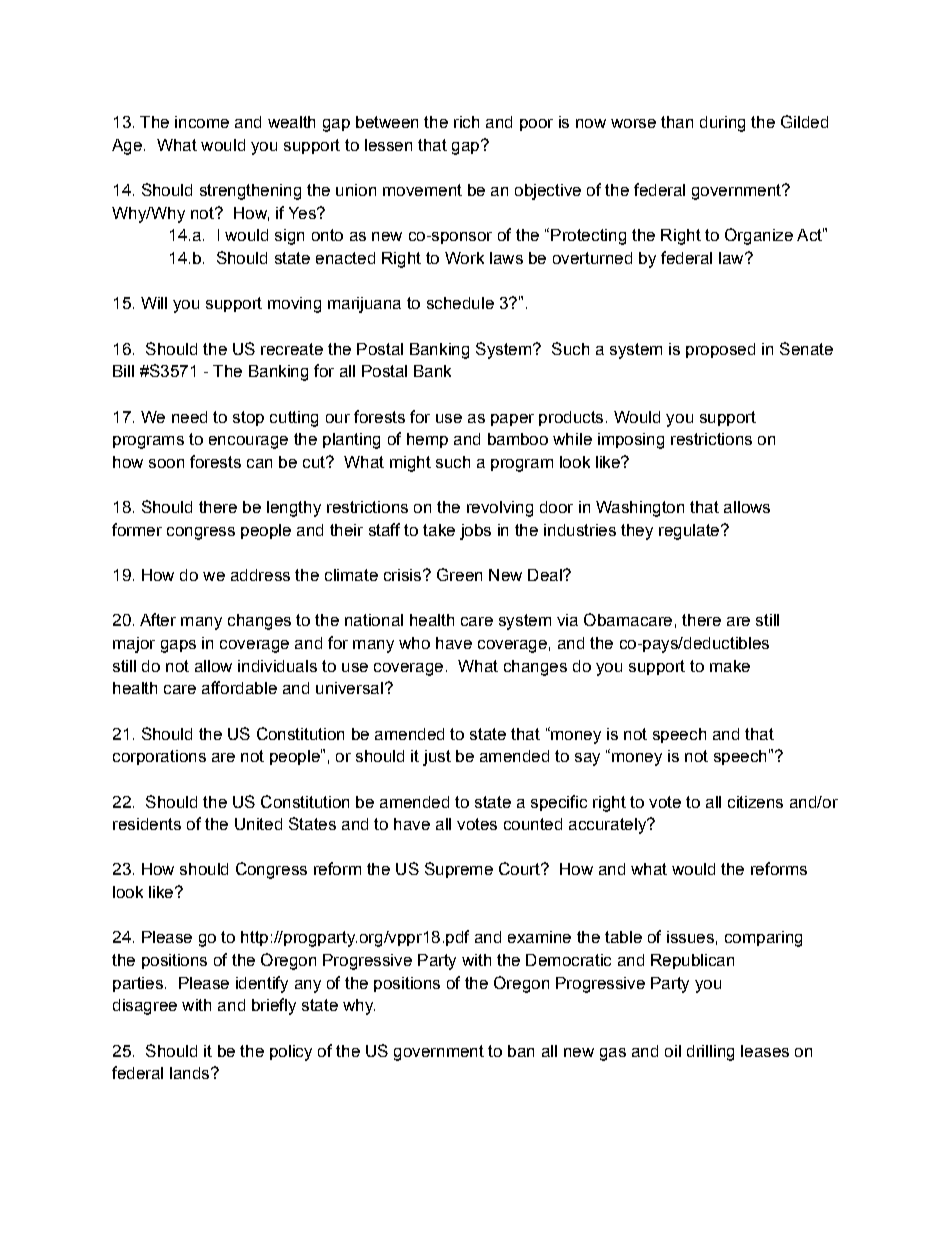 Image resolution: width=952 pixels, height=1233 pixels. I want to click on rich, so click(466, 122).
